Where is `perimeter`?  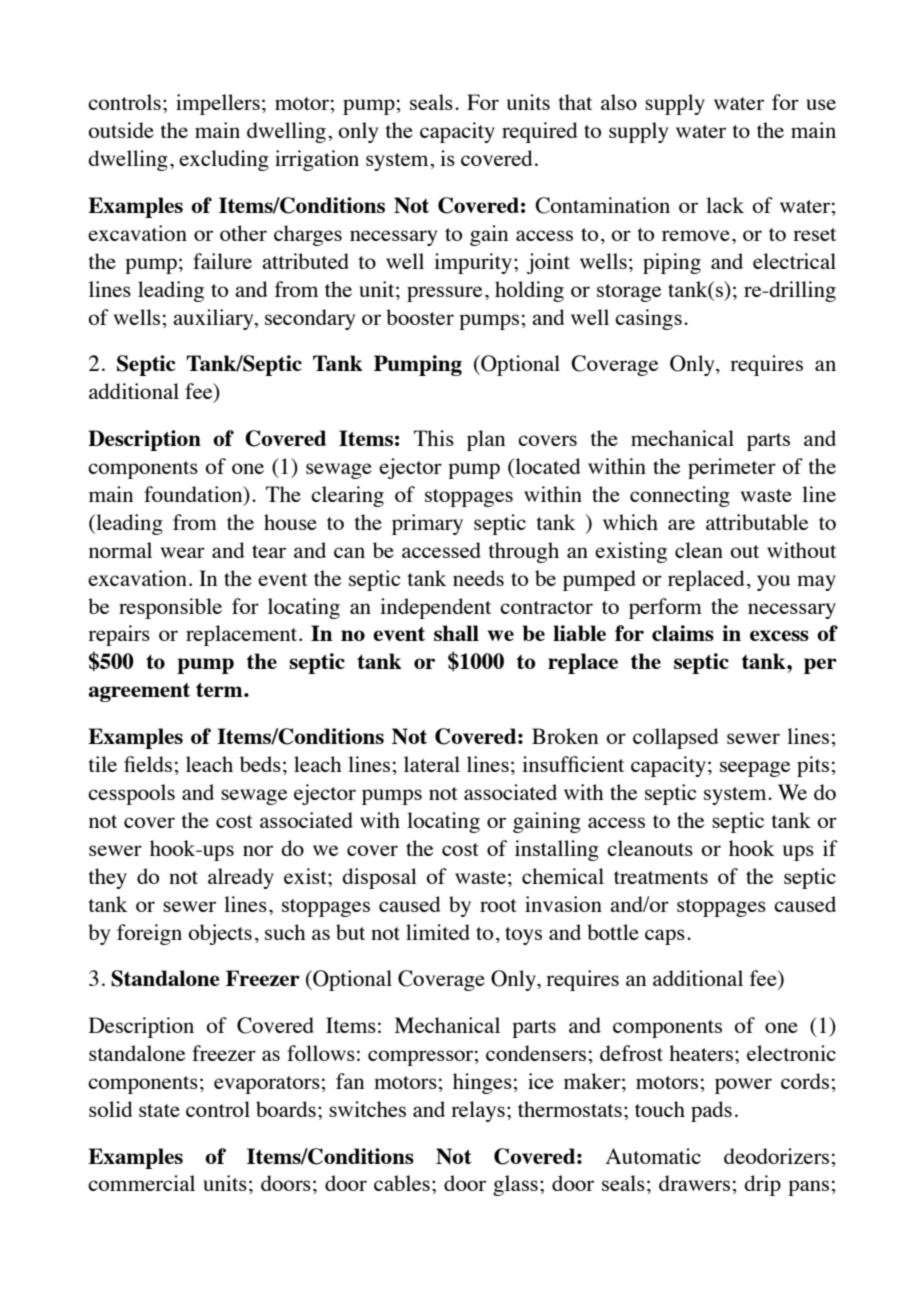 perimeter is located at coordinates (732, 468).
